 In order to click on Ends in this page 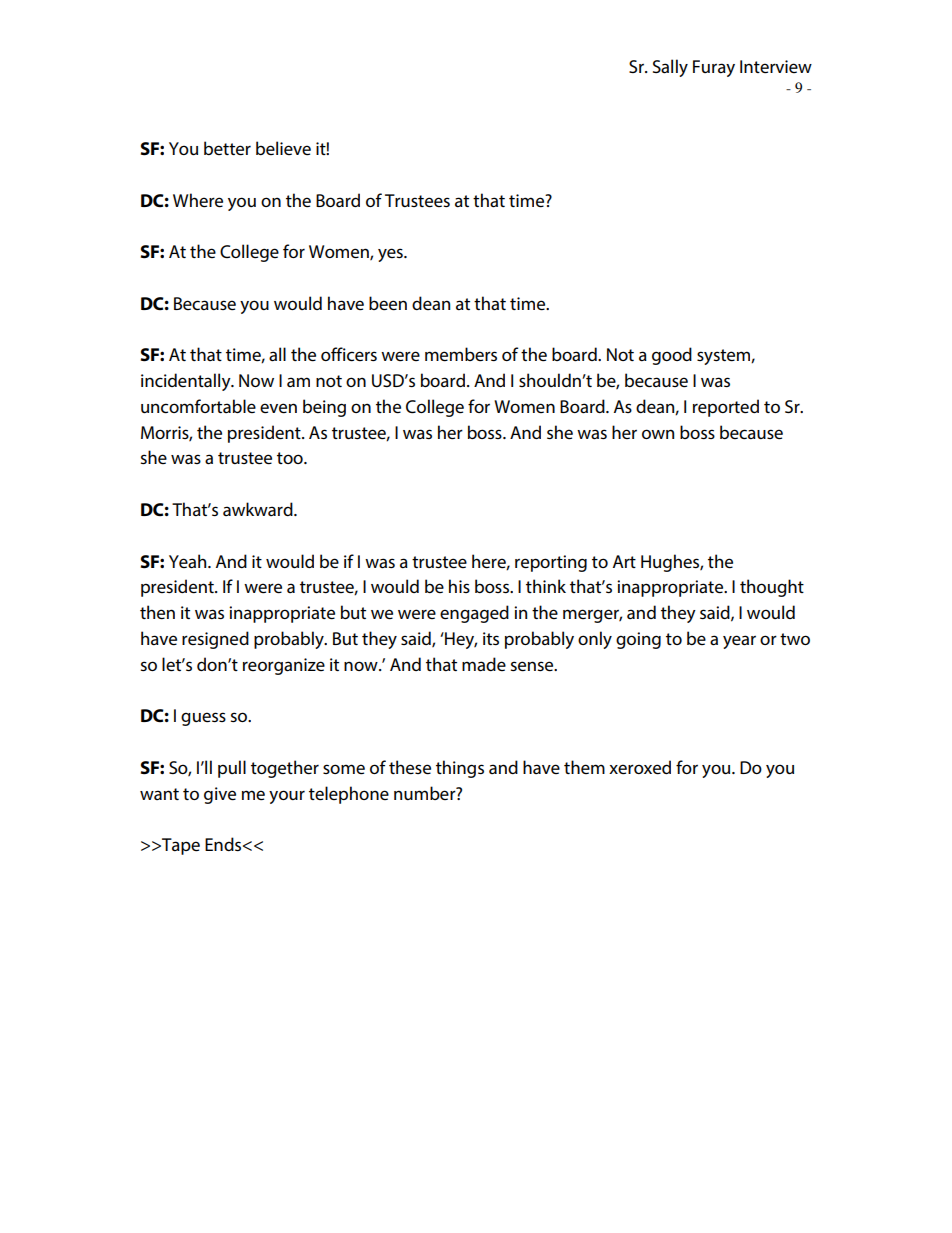, I will do `click(224, 844)`.
